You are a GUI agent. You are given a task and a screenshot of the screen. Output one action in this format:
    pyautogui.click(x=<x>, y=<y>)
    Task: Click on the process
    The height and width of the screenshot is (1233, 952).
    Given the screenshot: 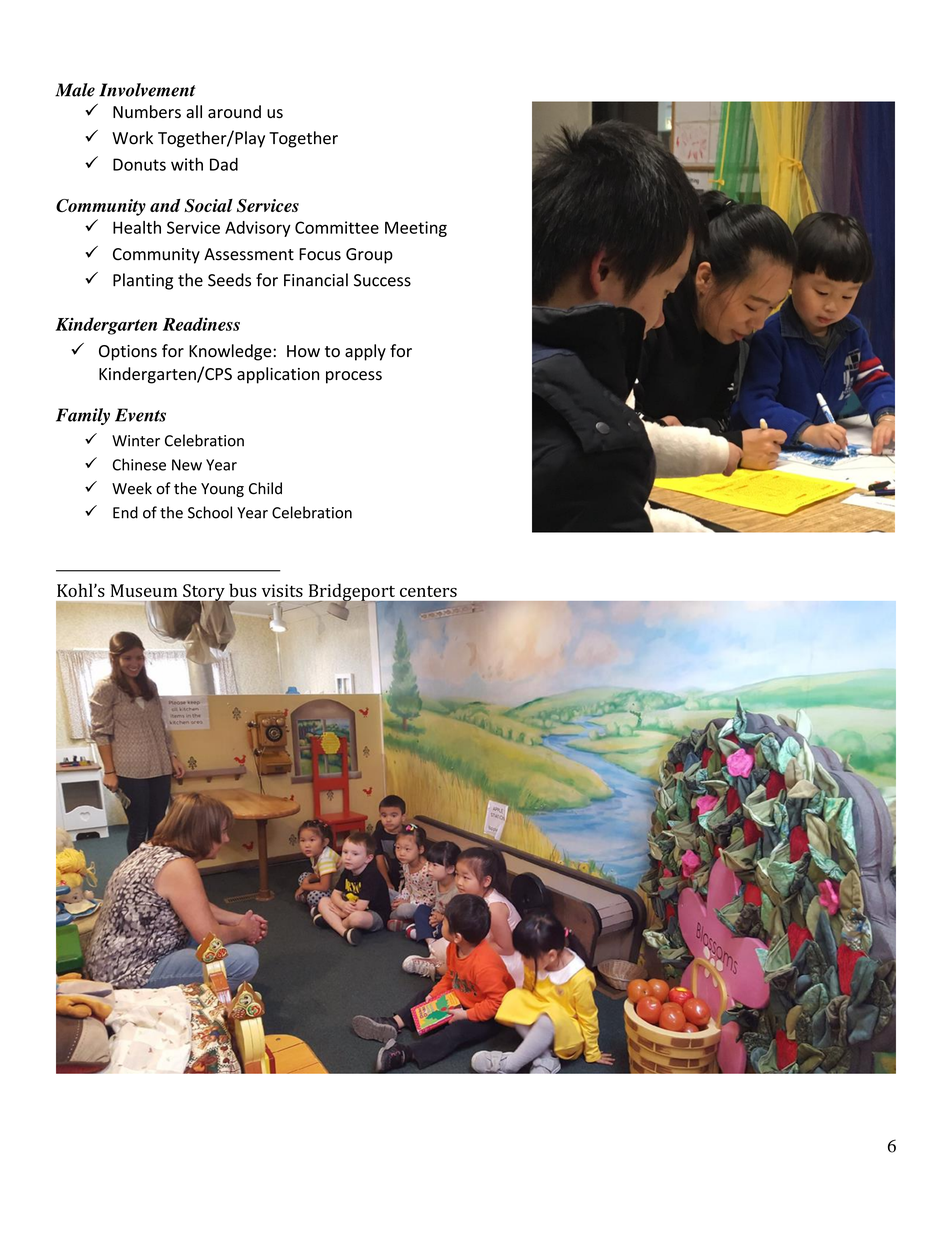 What is the action you would take?
    pyautogui.click(x=354, y=377)
